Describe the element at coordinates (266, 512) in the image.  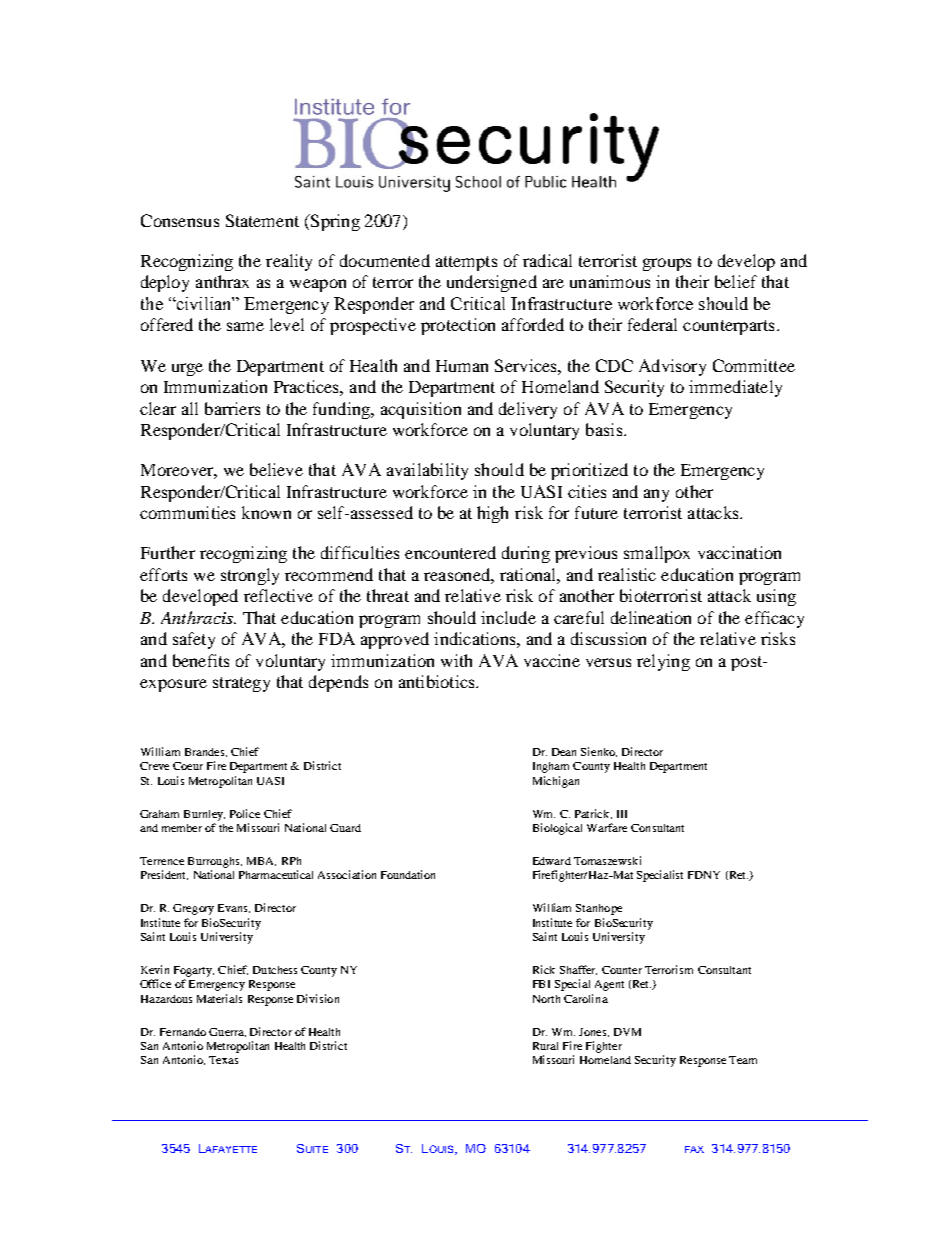
I see `known` at that location.
